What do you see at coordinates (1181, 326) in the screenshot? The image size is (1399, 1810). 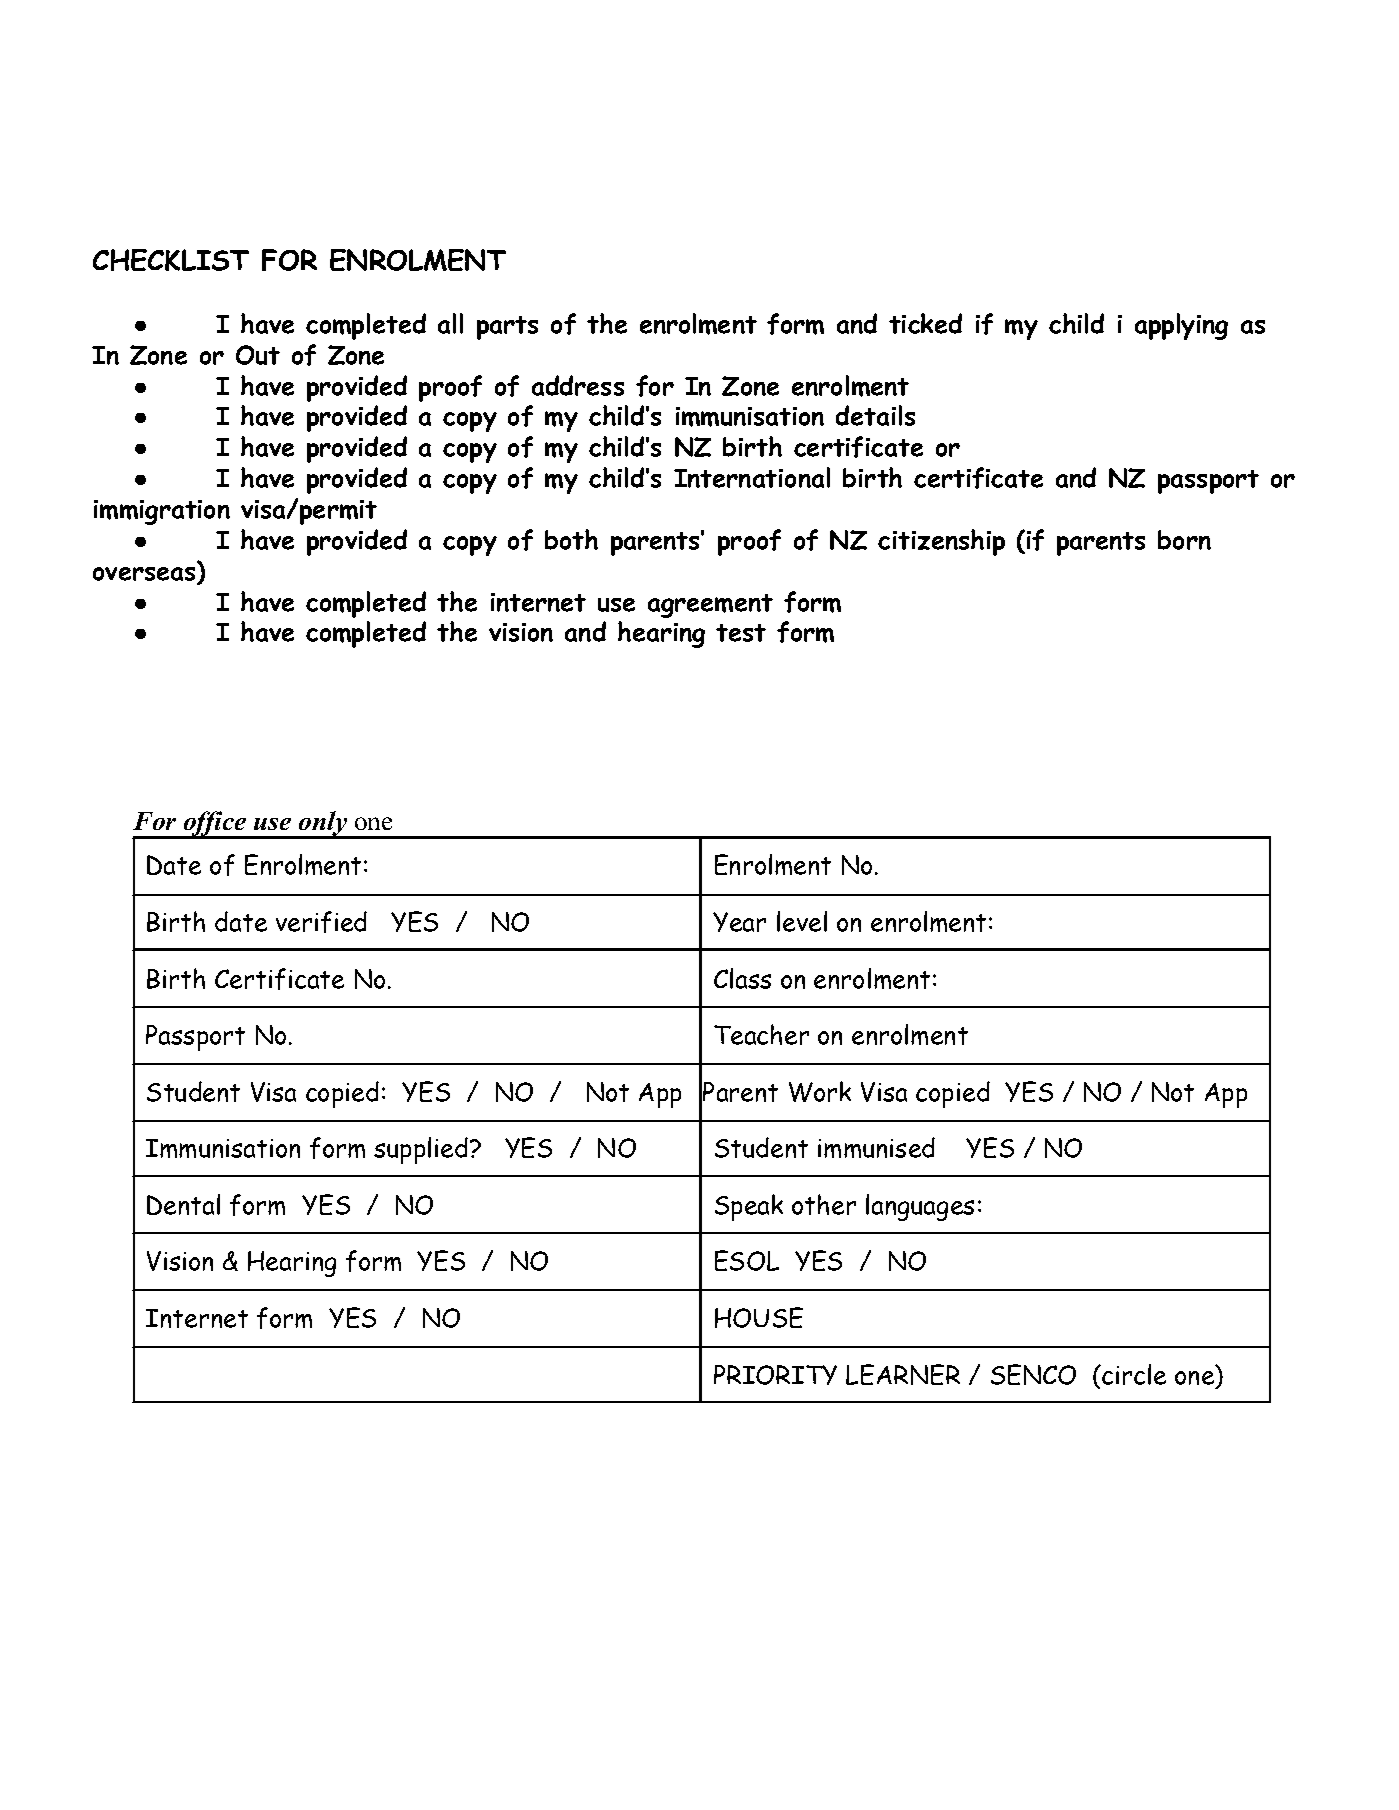 I see `applying` at bounding box center [1181, 326].
